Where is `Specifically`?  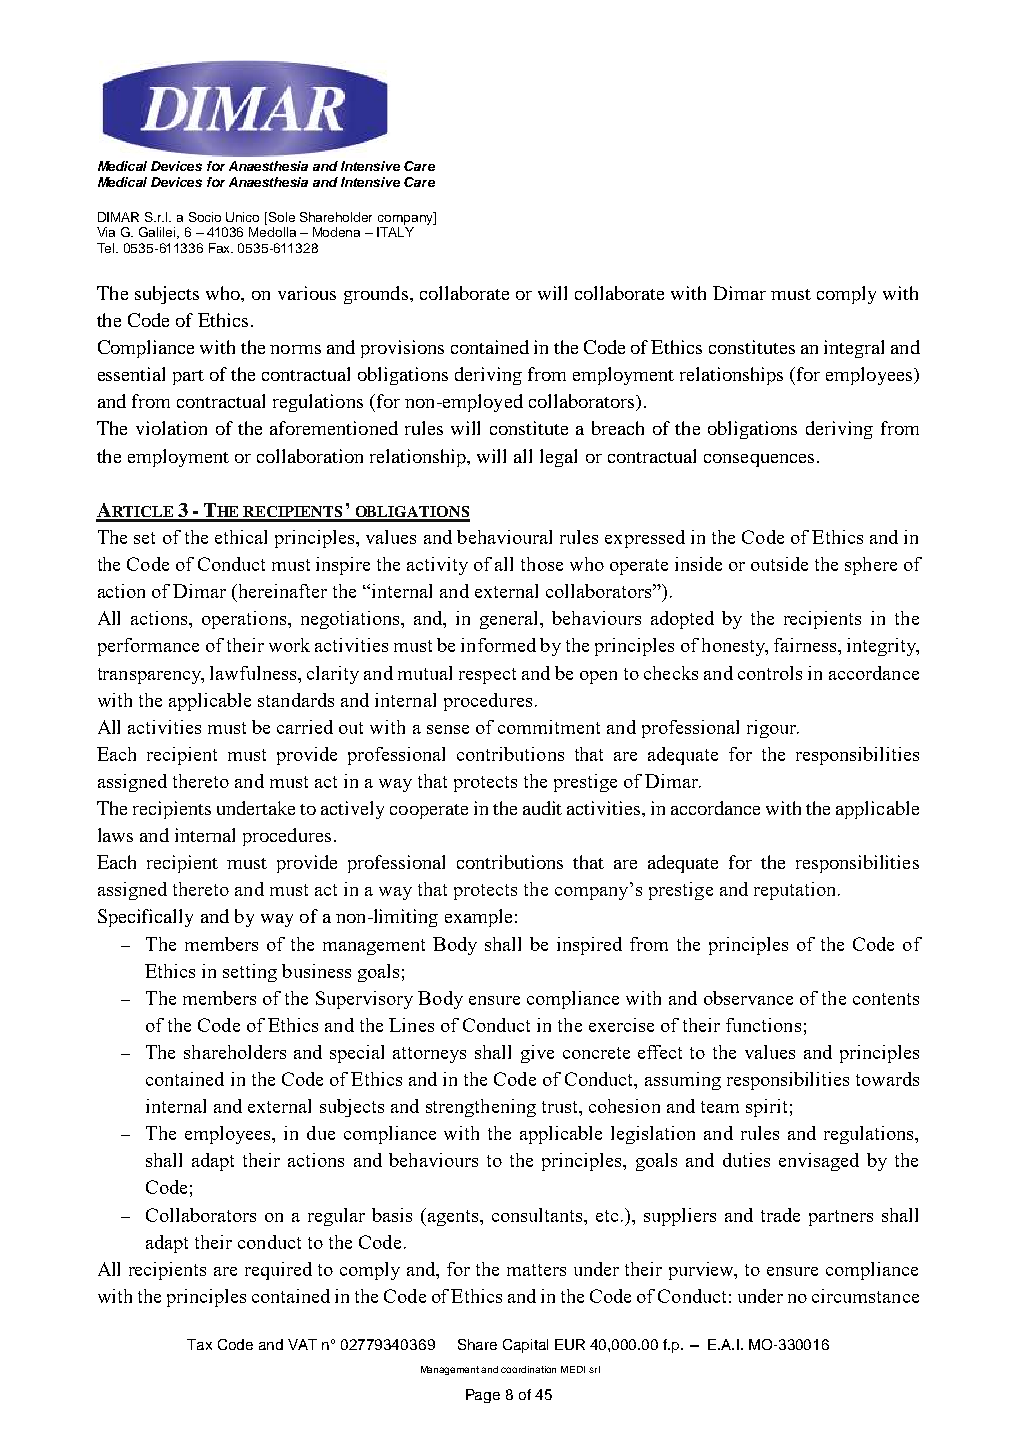
Specifically is located at coordinates (145, 918).
